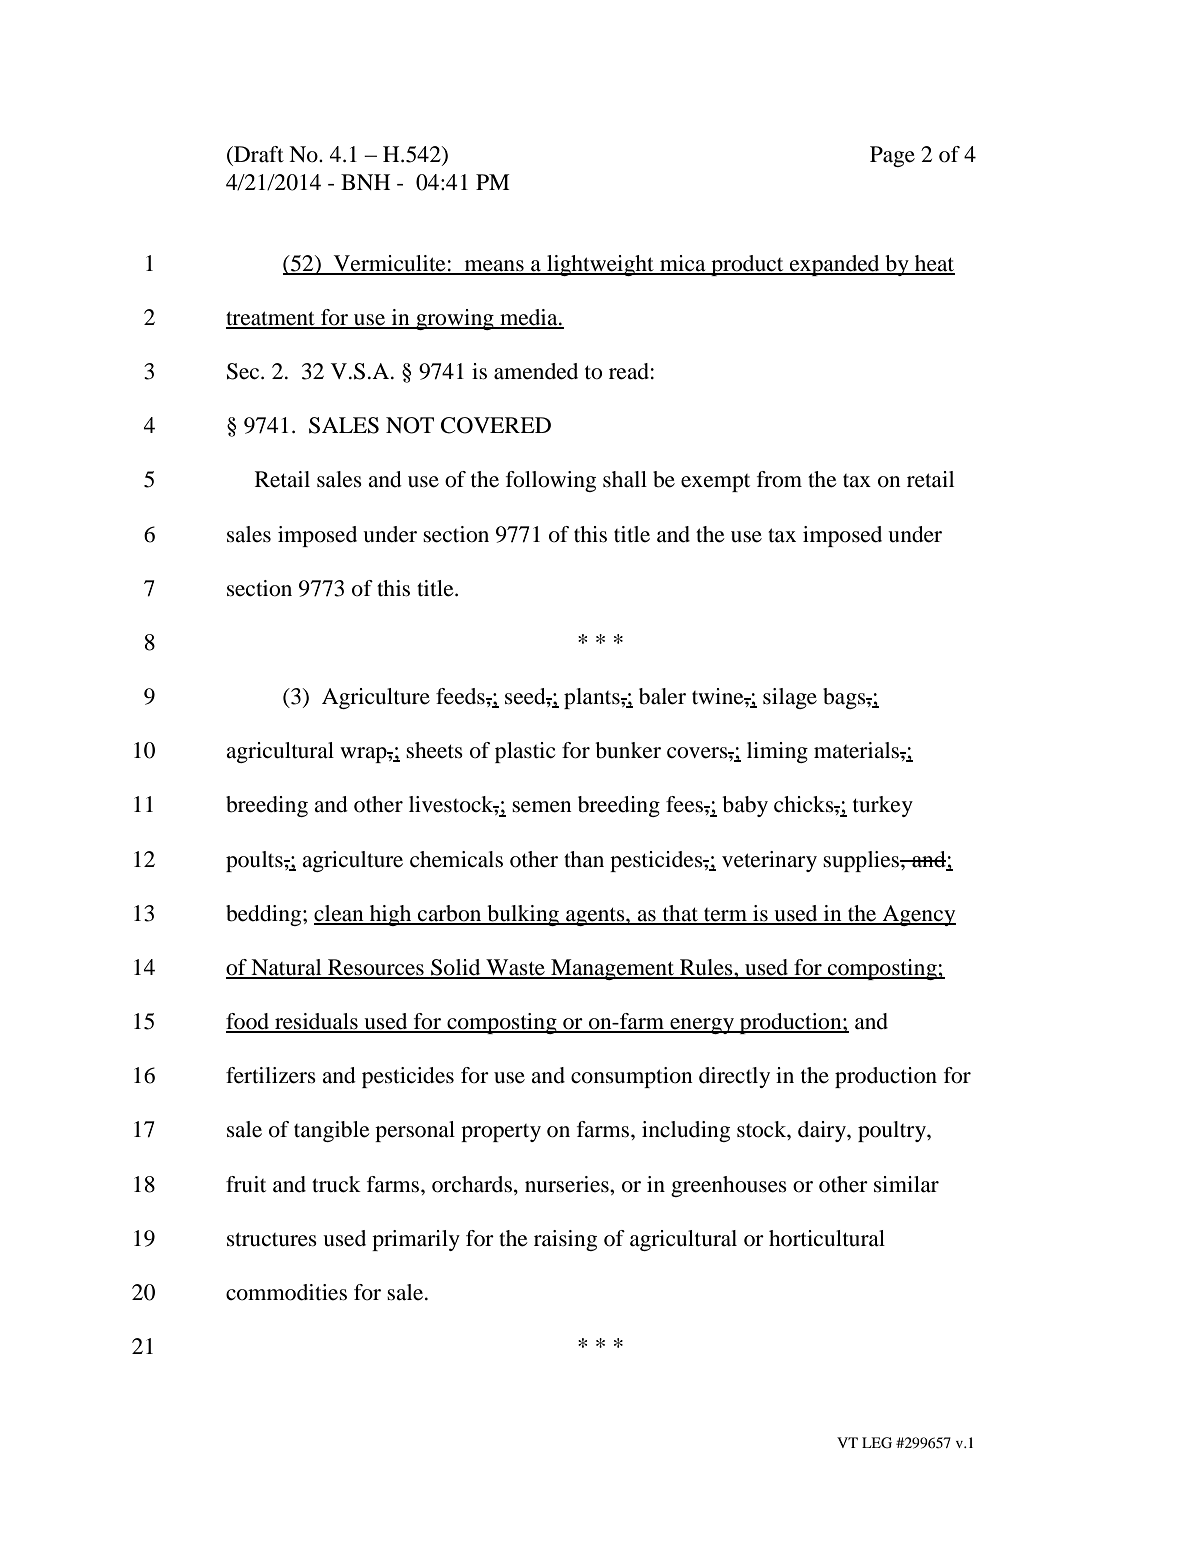  What do you see at coordinates (883, 806) in the screenshot?
I see `turkey` at bounding box center [883, 806].
